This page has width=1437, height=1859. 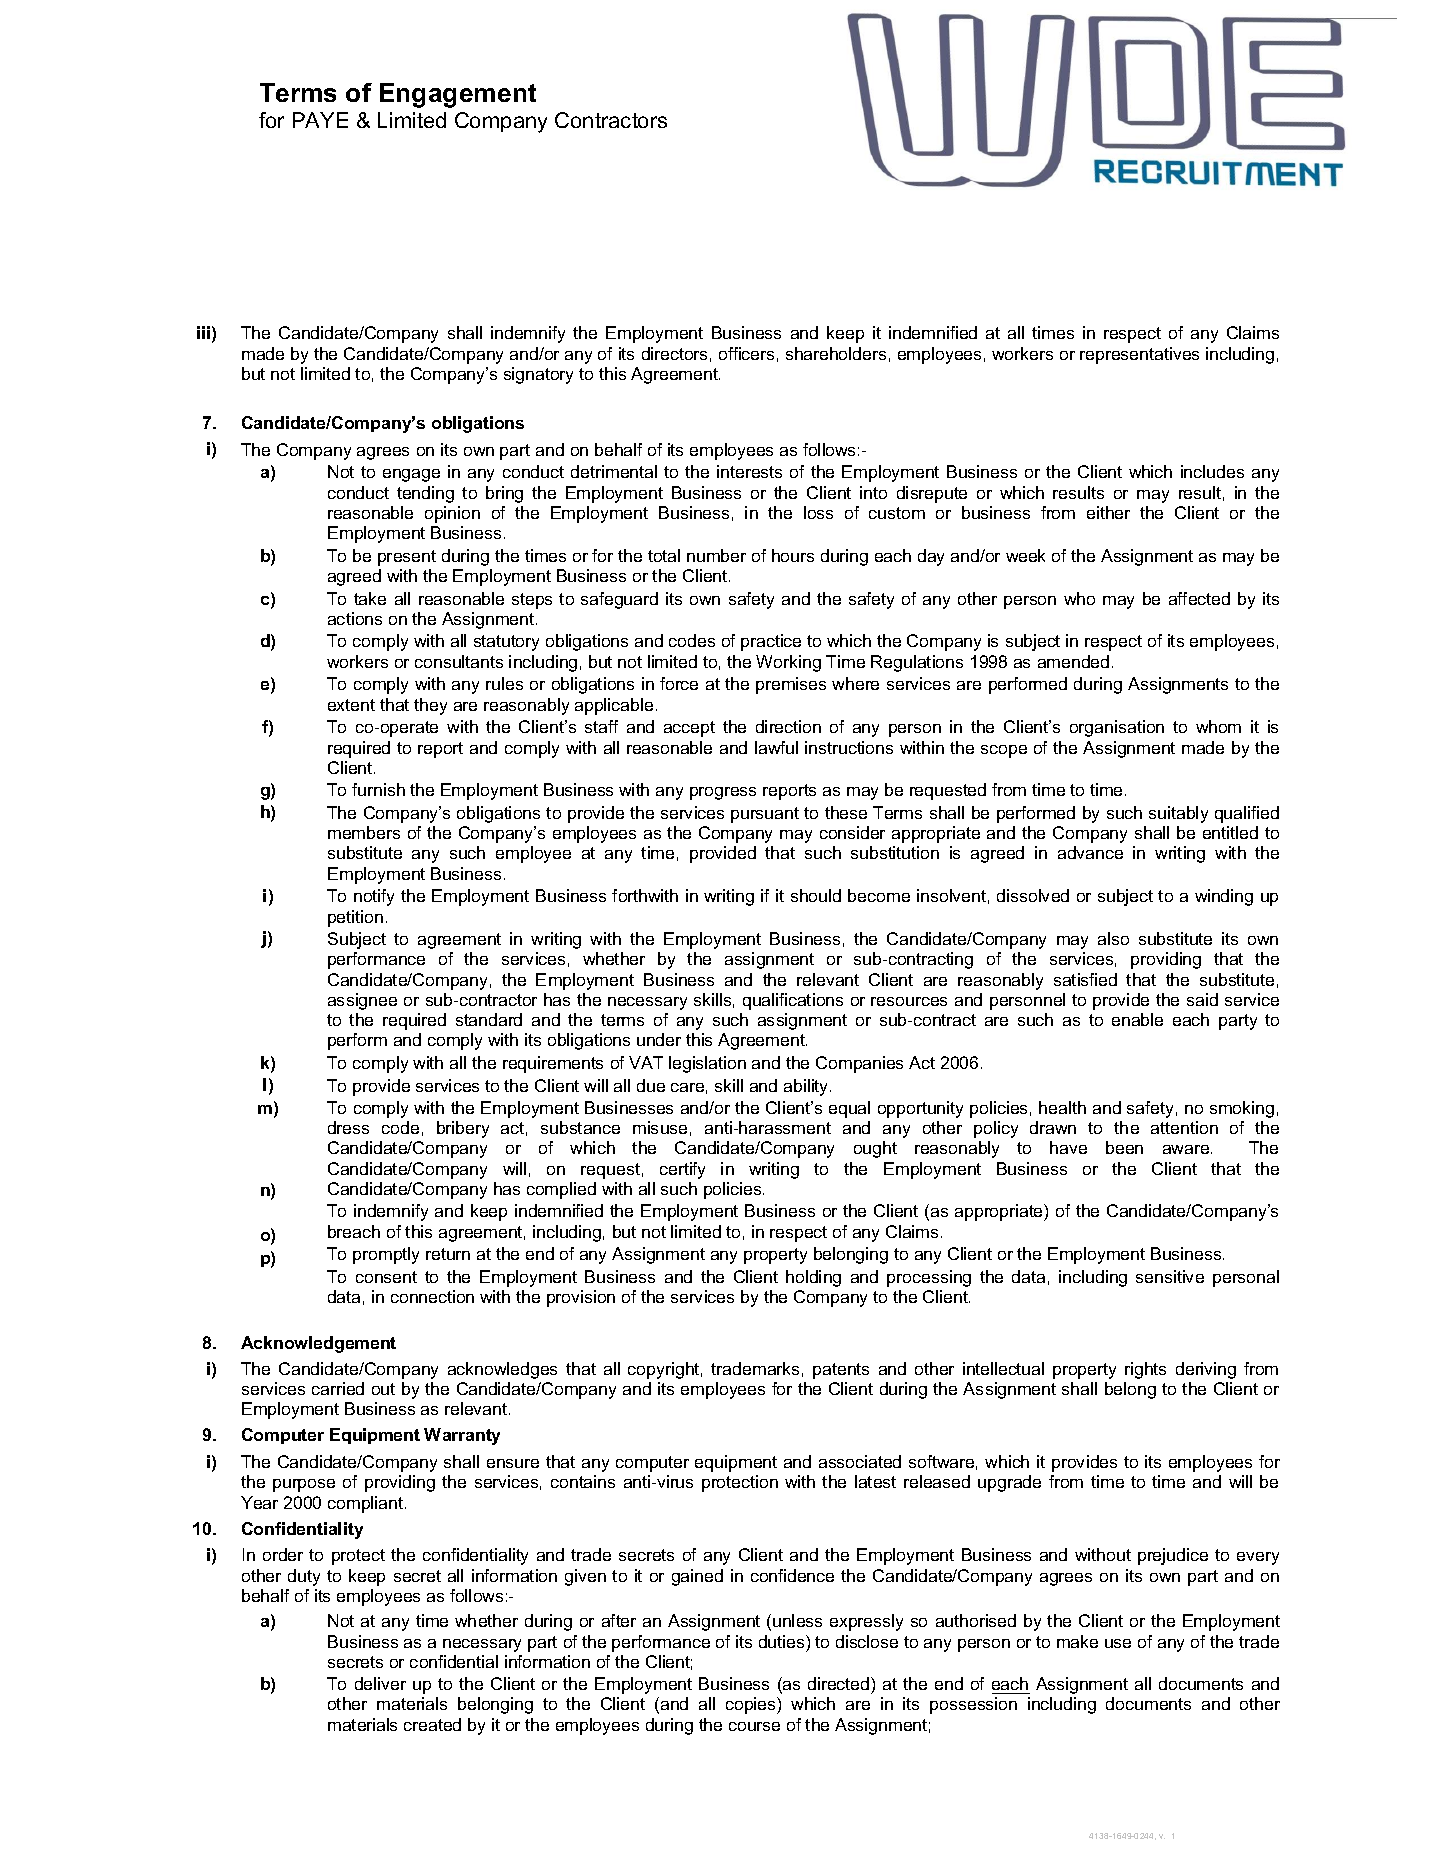 What do you see at coordinates (836, 353) in the page?
I see `shareholders` at bounding box center [836, 353].
